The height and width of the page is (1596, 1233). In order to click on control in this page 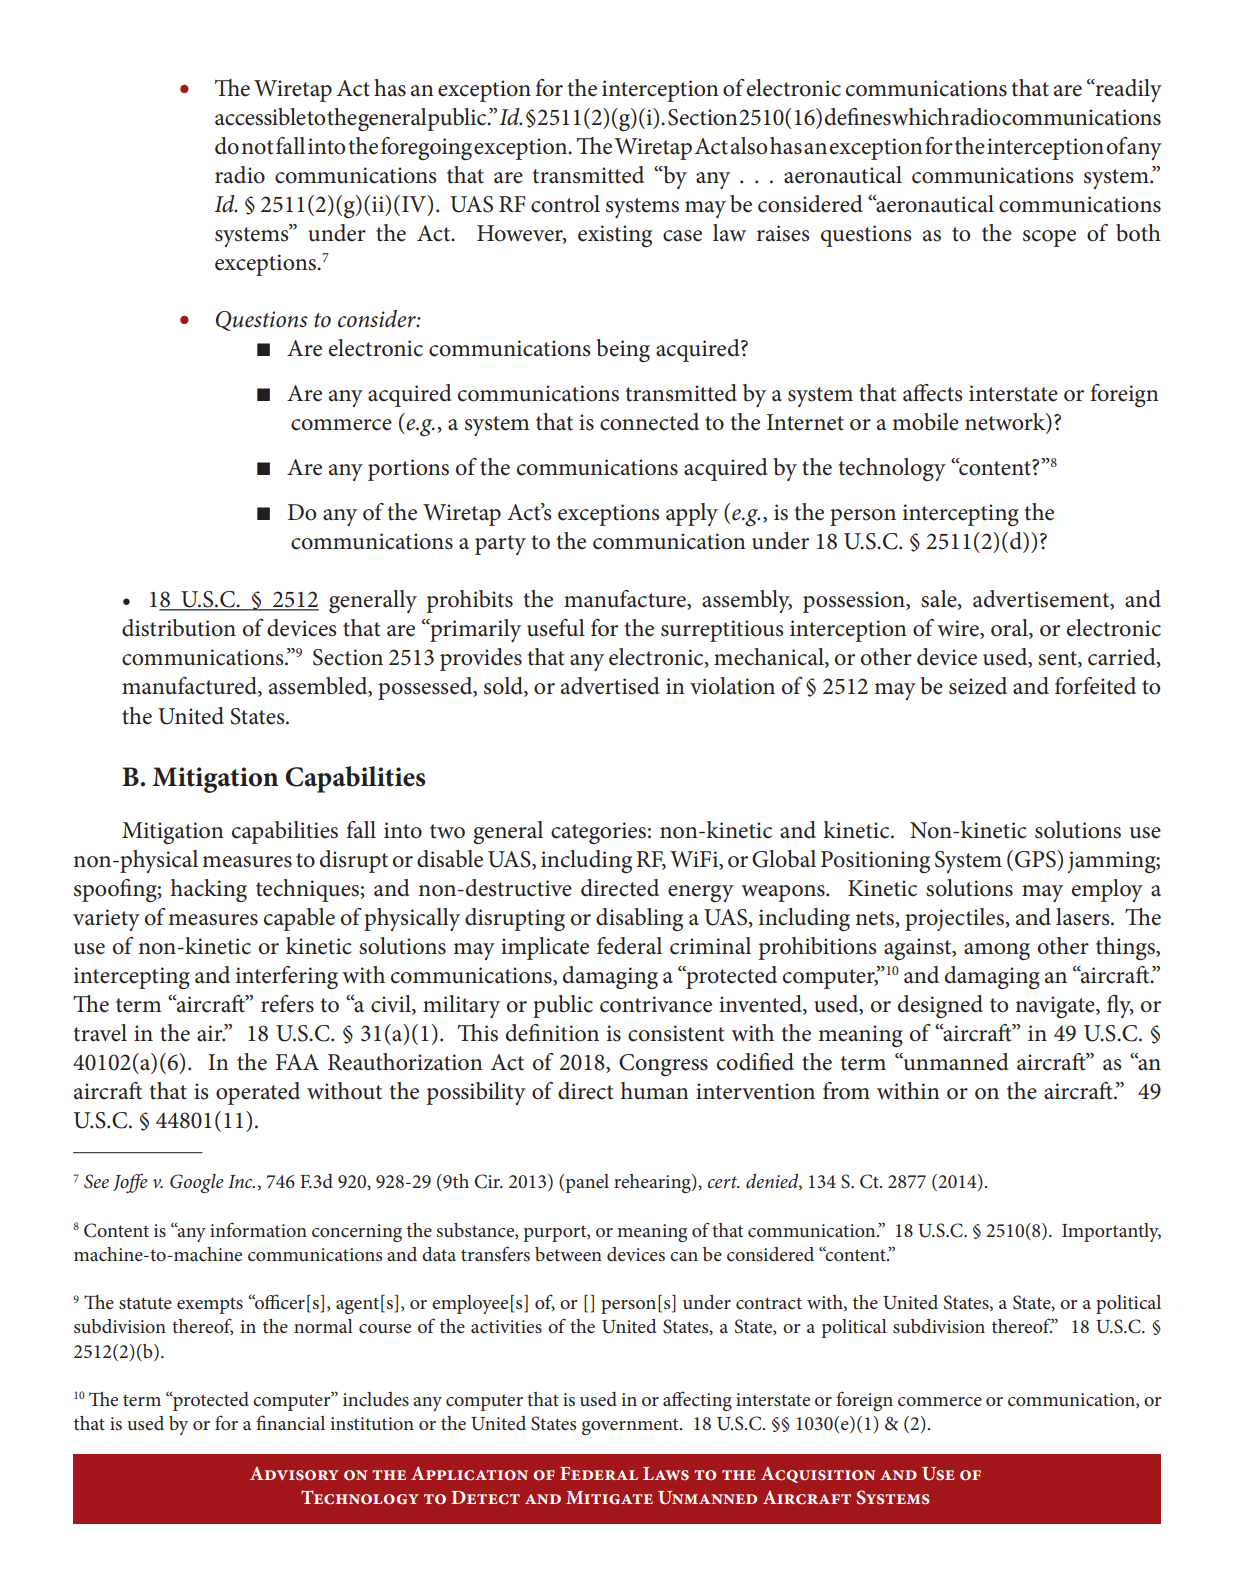, I will do `click(565, 204)`.
